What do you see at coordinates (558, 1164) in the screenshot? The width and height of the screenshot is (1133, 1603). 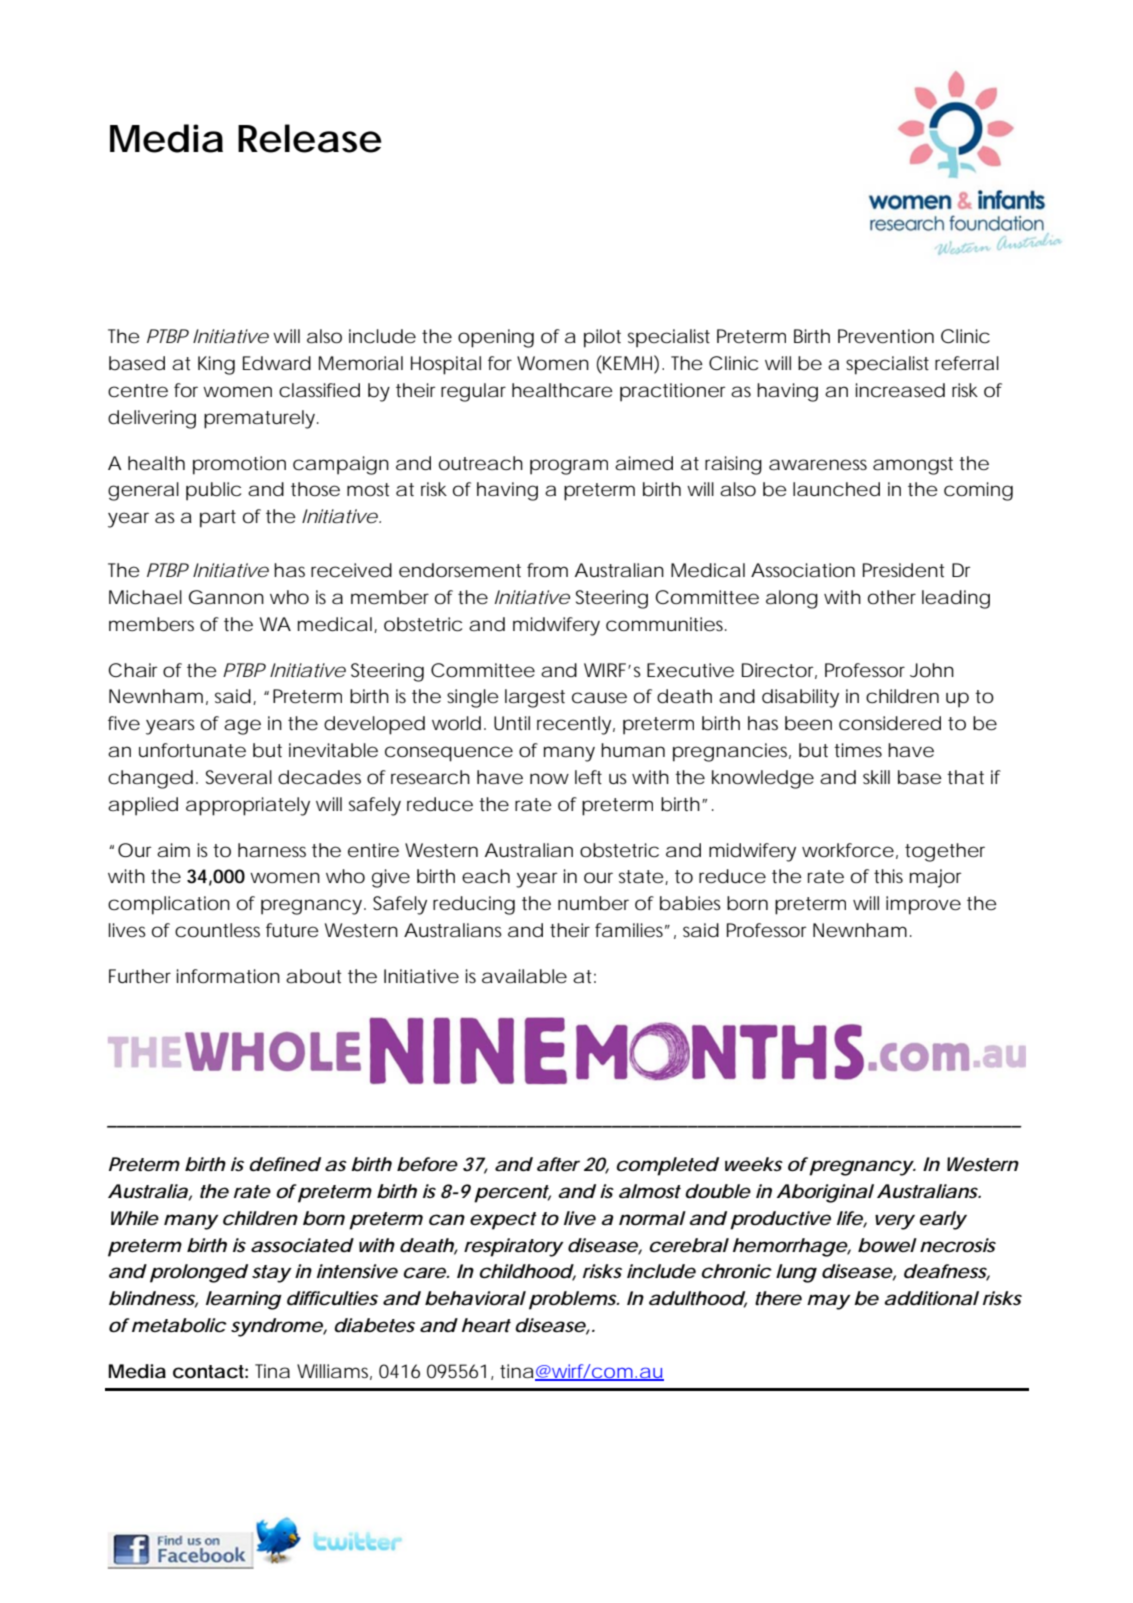 I see `after` at bounding box center [558, 1164].
